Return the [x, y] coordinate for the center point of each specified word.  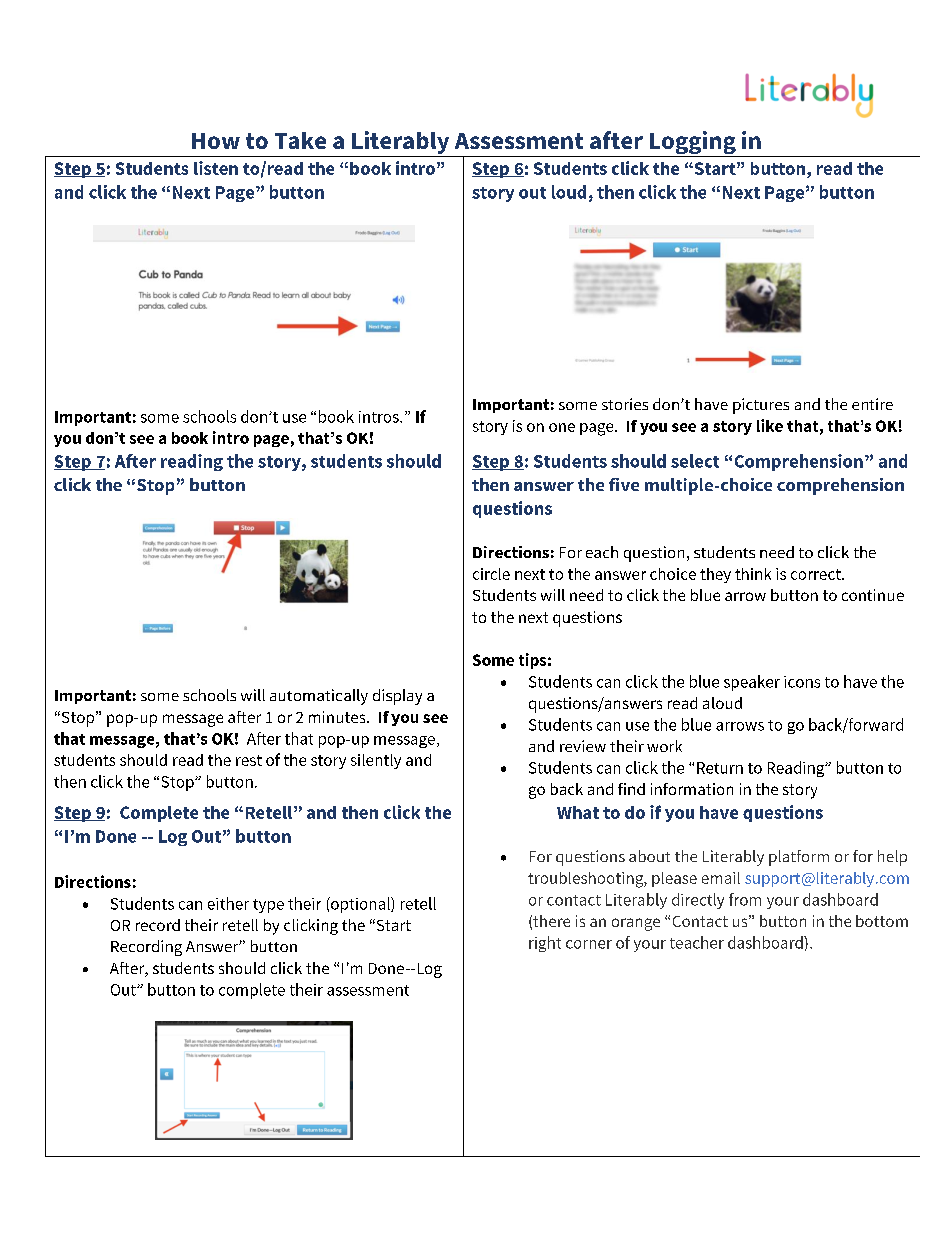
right [545, 944]
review [583, 746]
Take [300, 140]
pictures [761, 406]
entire [872, 404]
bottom [882, 921]
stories [625, 404]
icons [802, 682]
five [624, 484]
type [268, 906]
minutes [338, 717]
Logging [693, 144]
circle [491, 574]
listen [216, 168]
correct [817, 574]
